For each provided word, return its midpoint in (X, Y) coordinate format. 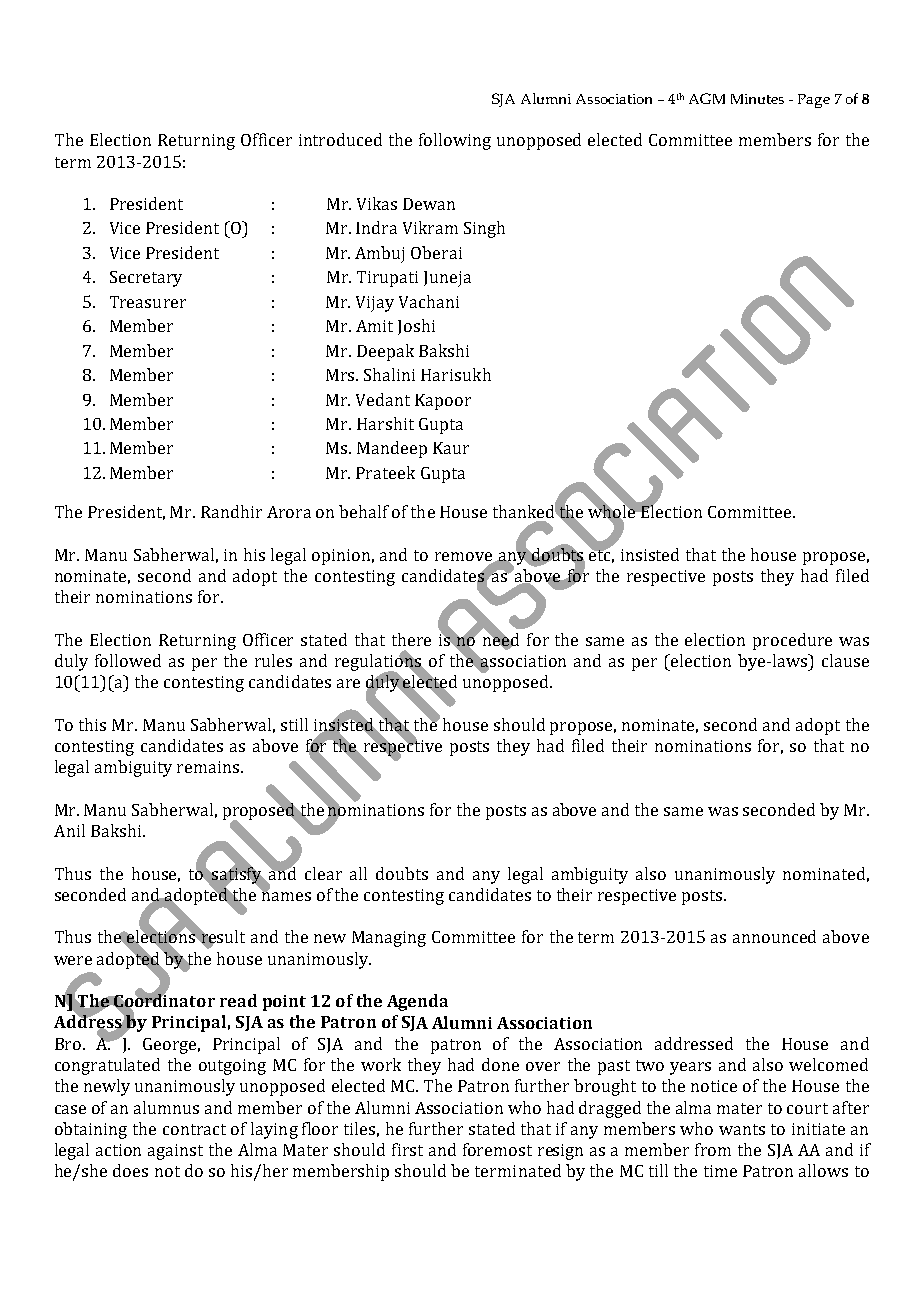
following (455, 141)
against (175, 1152)
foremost (497, 1149)
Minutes (757, 99)
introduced (340, 139)
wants (742, 1129)
